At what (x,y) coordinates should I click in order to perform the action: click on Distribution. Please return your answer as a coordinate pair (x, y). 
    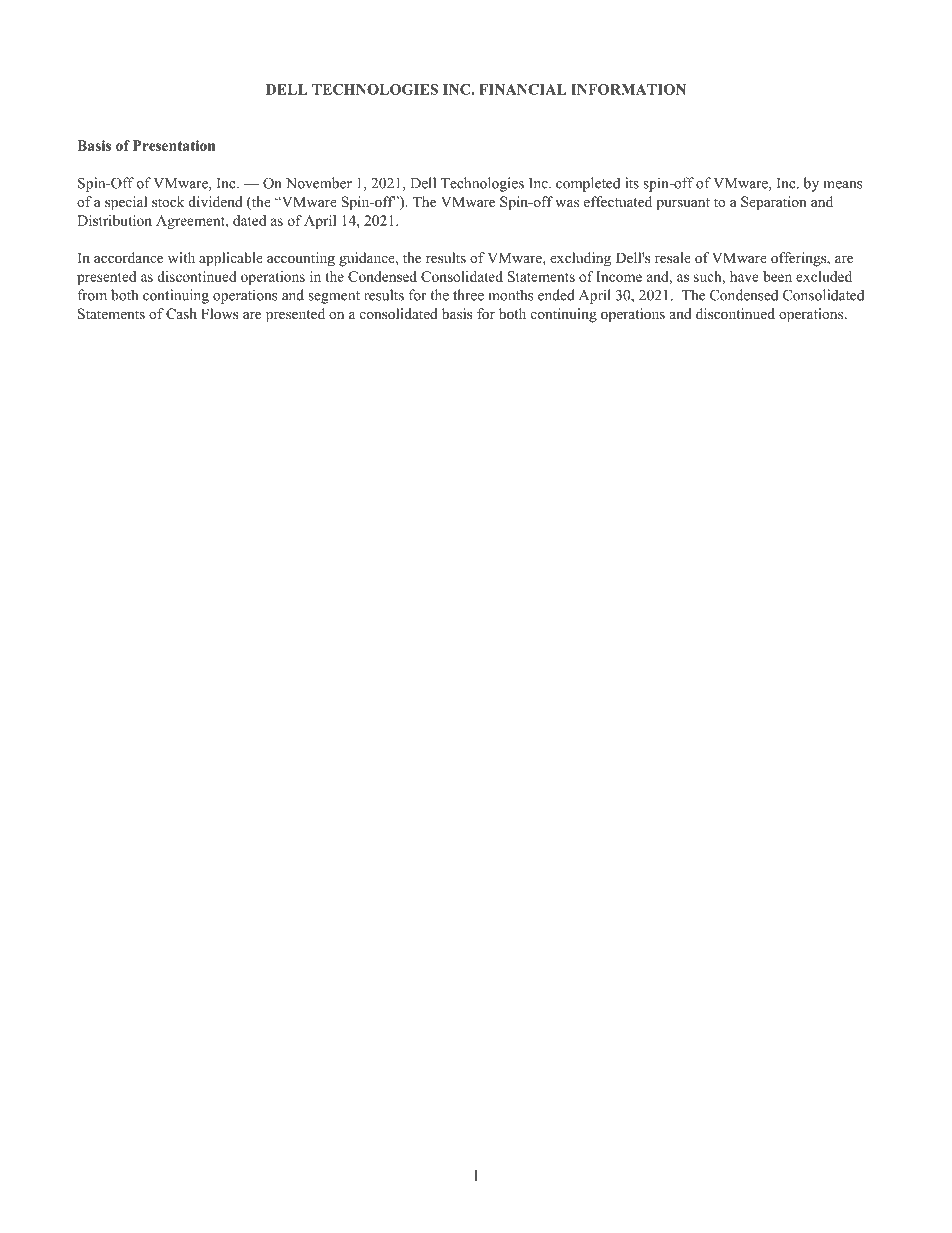
    Looking at the image, I should click on (114, 220).
